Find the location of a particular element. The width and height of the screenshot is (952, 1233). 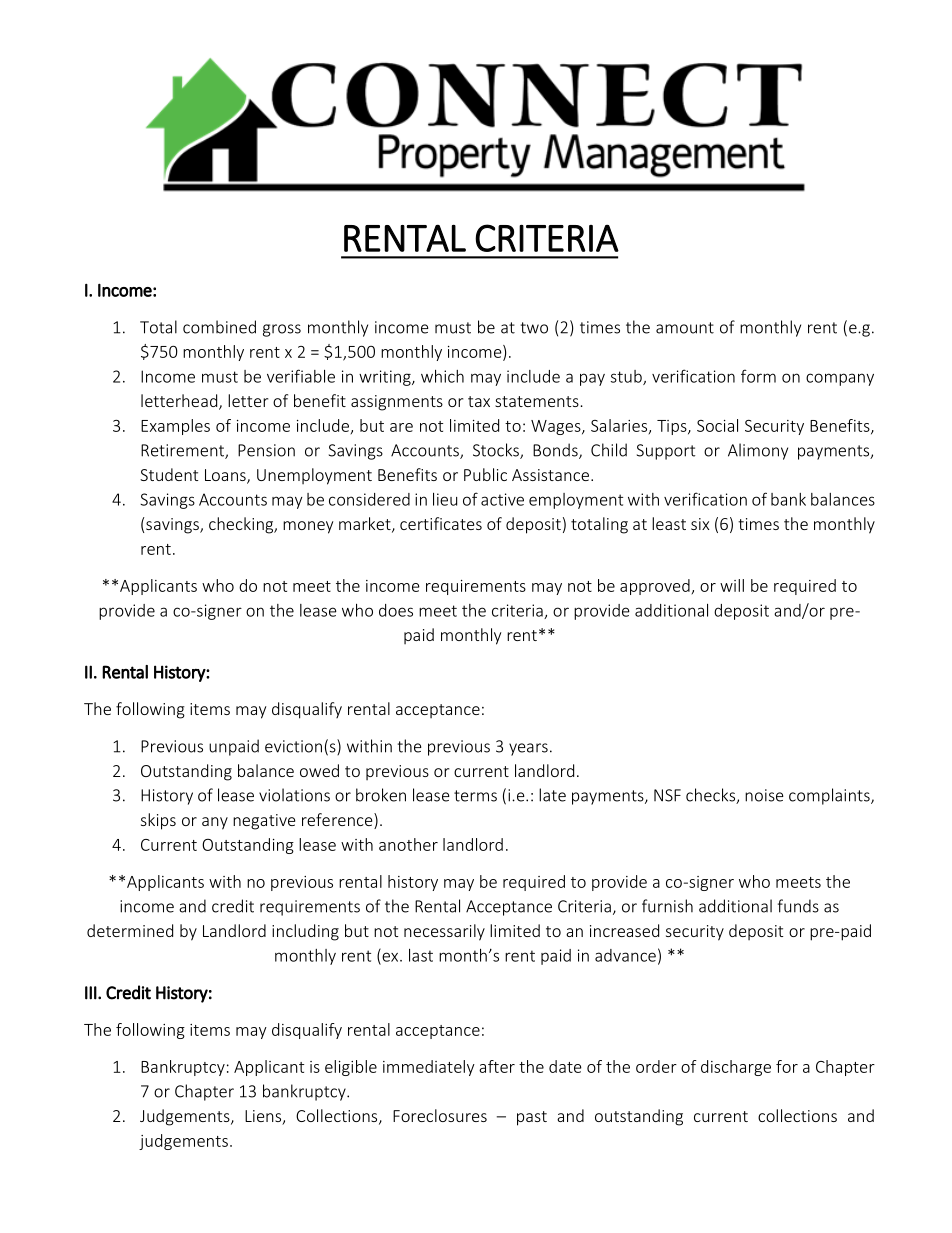

six is located at coordinates (700, 524).
